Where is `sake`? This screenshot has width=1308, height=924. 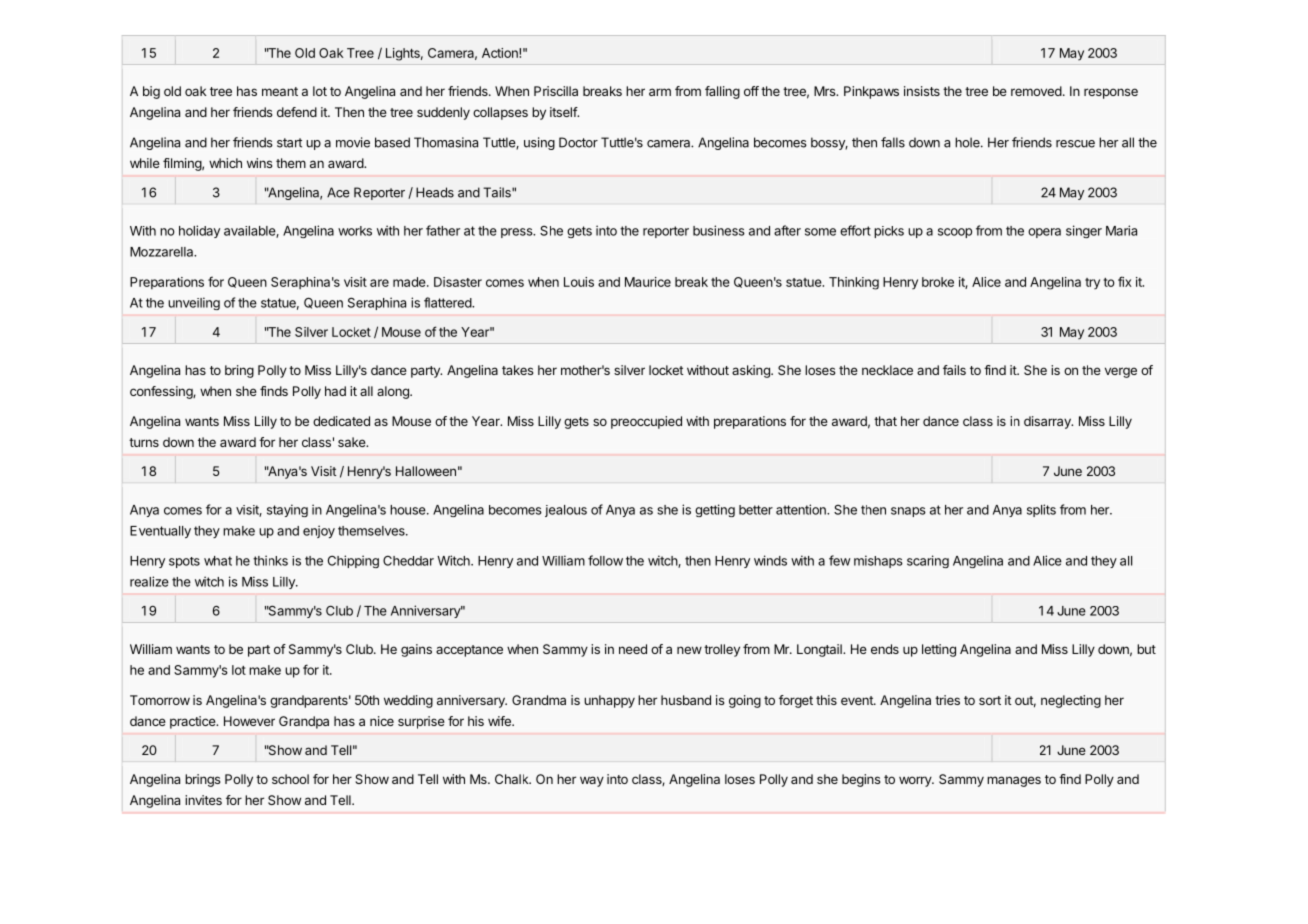
sake is located at coordinates (352, 442).
